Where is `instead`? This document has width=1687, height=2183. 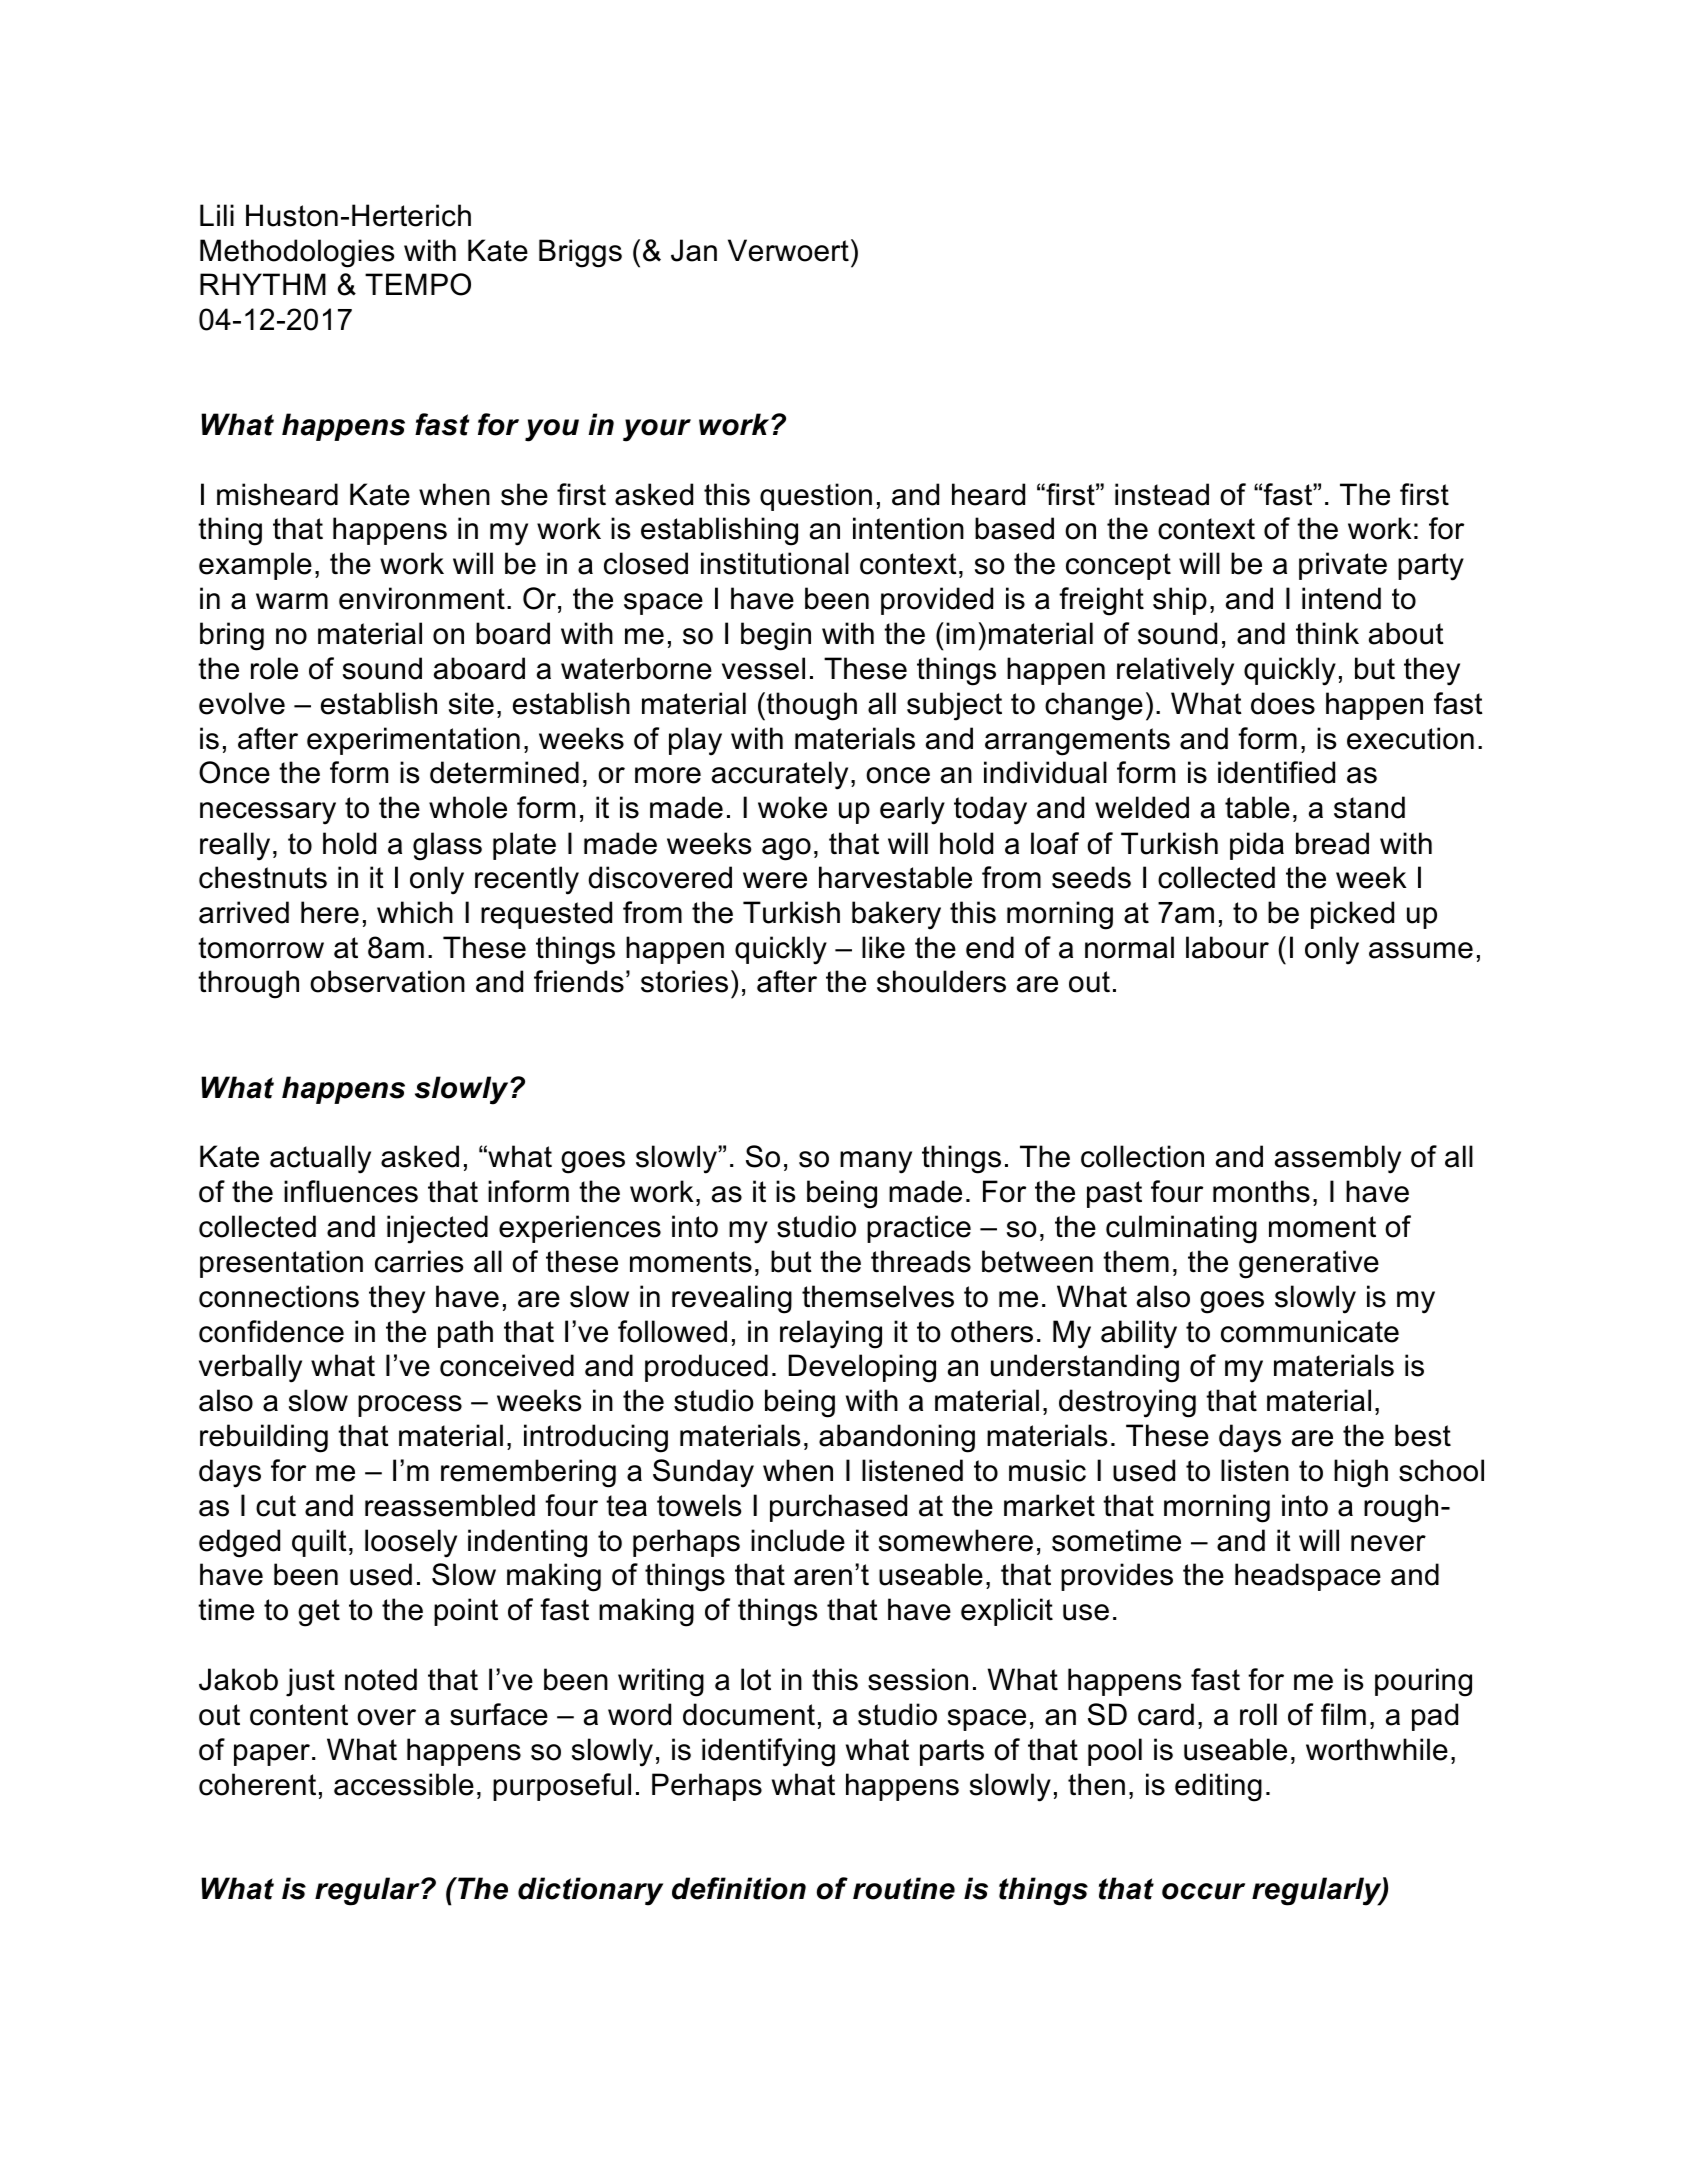 instead is located at coordinates (1162, 494).
